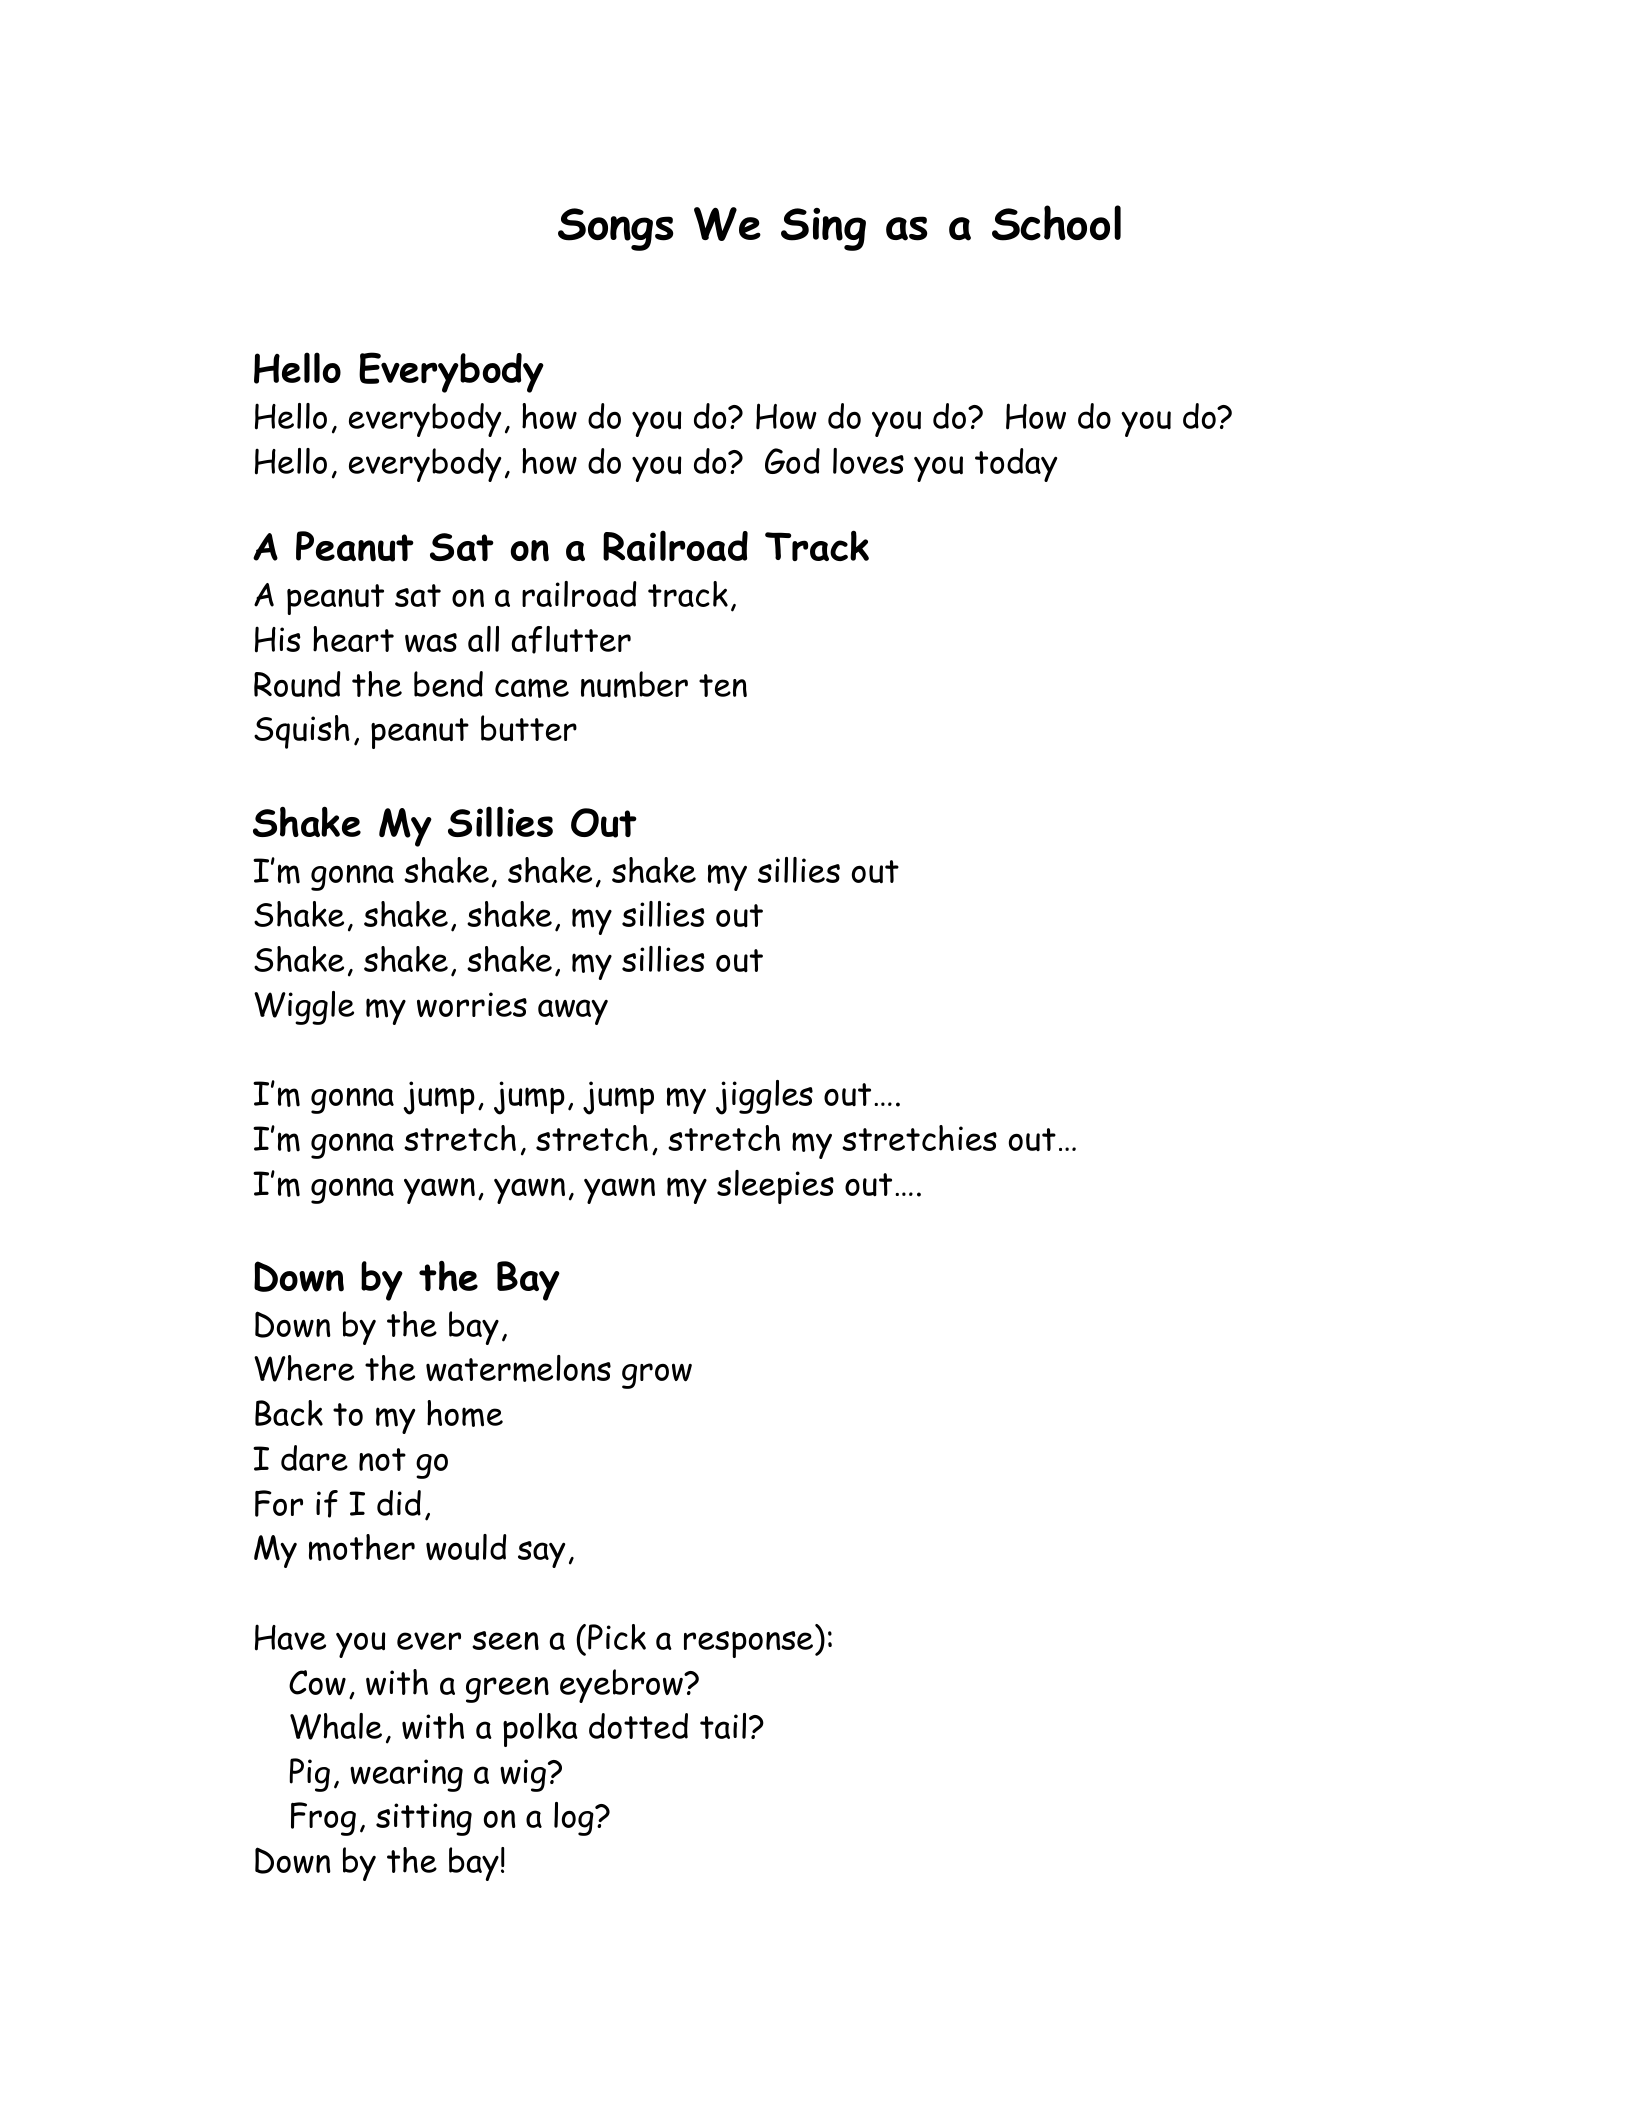 Image resolution: width=1634 pixels, height=2115 pixels. Describe the element at coordinates (823, 229) in the page. I see `Sing` at that location.
